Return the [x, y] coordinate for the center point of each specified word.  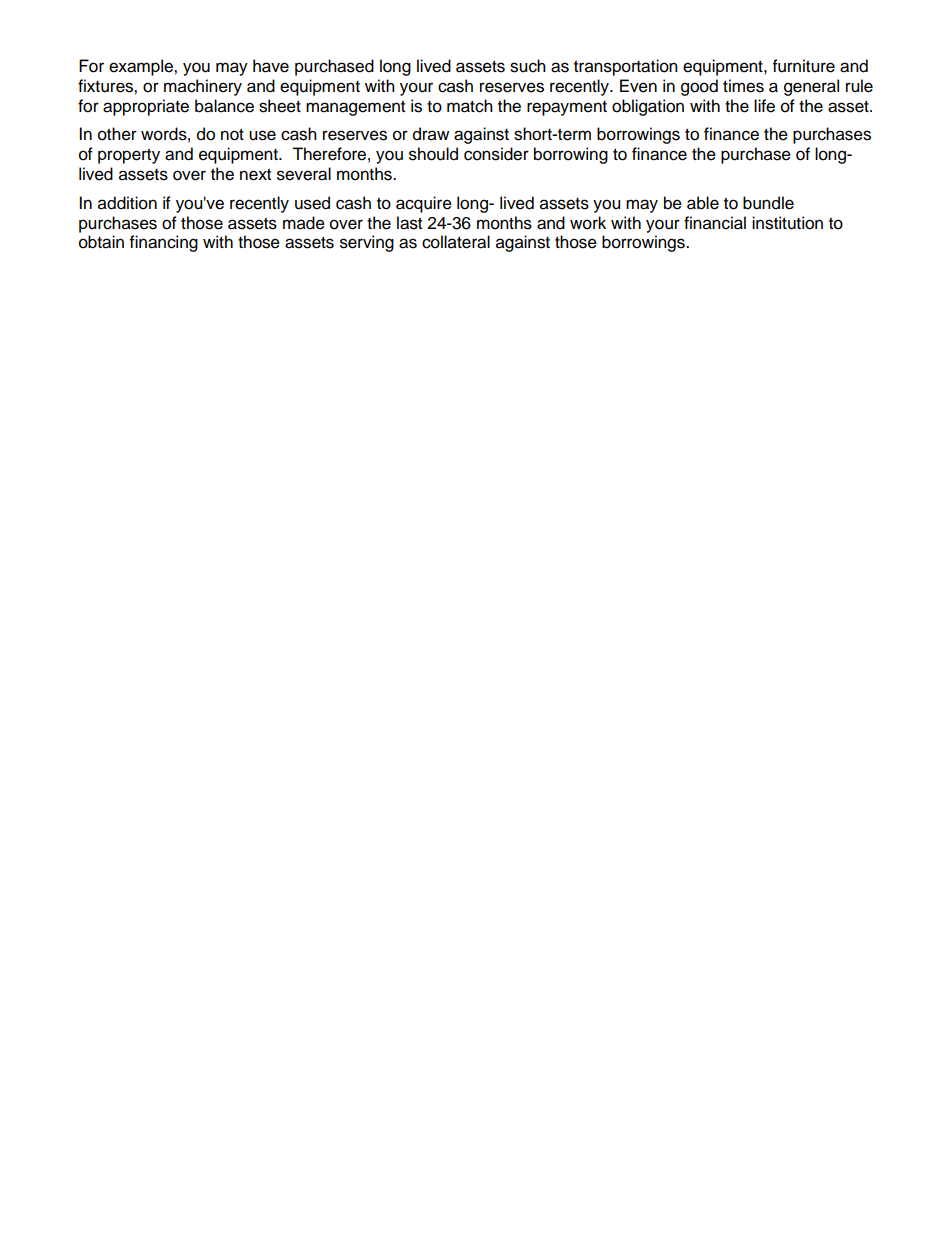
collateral [456, 242]
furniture [804, 66]
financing [164, 243]
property [129, 156]
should [433, 154]
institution [787, 223]
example [142, 67]
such [528, 66]
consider [496, 154]
